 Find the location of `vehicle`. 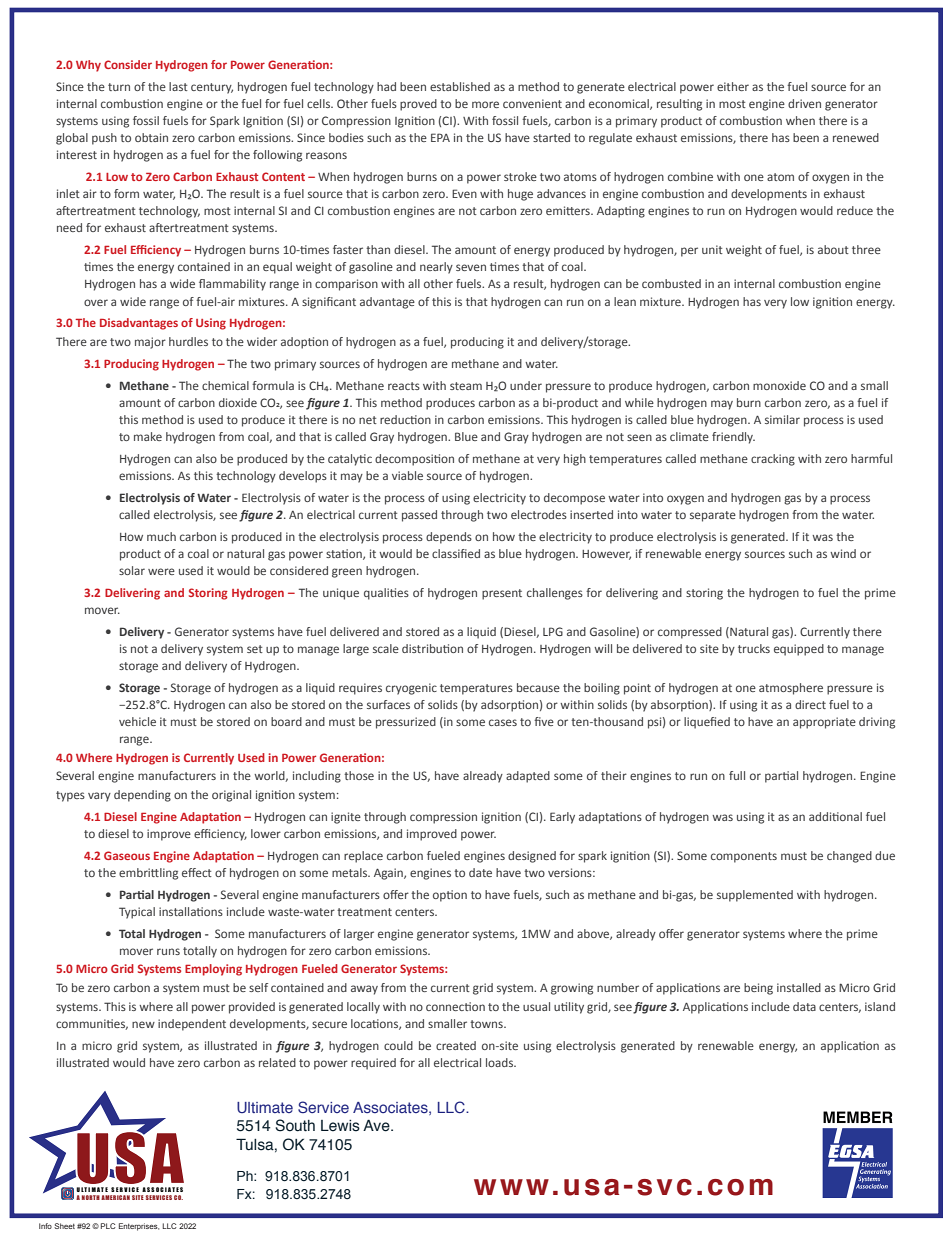

vehicle is located at coordinates (137, 721).
